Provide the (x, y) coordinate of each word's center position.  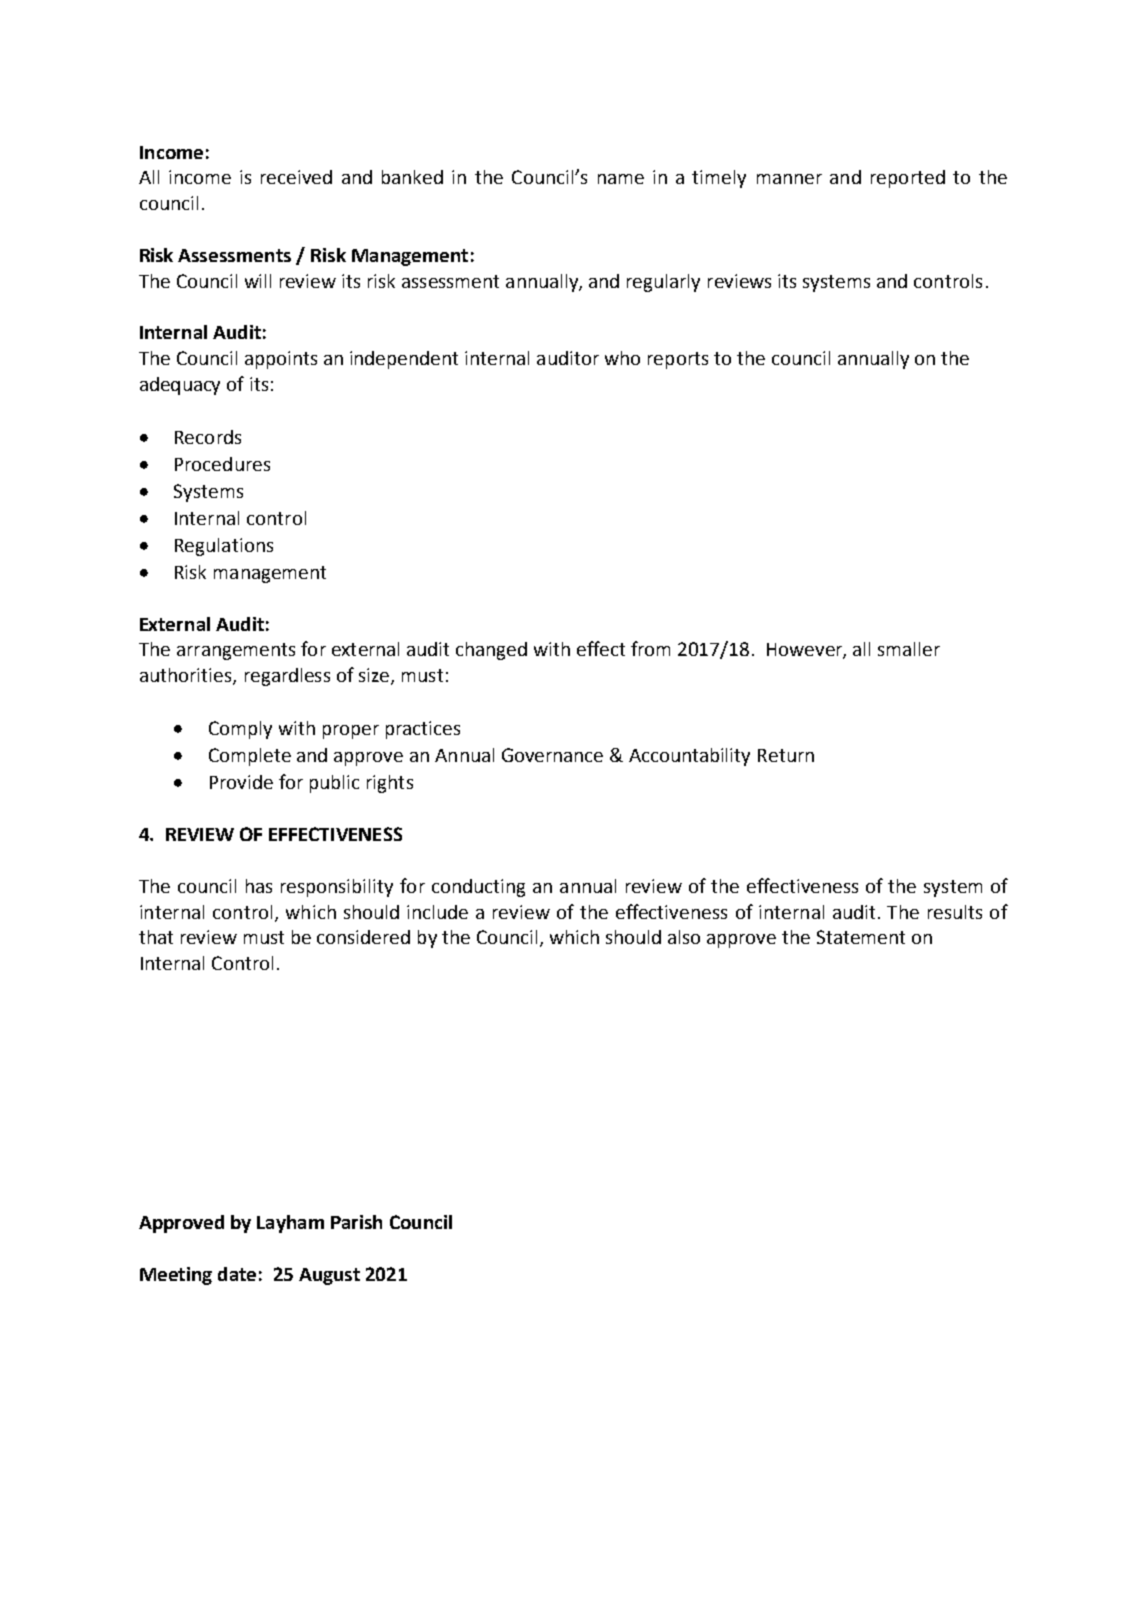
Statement (861, 937)
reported (908, 179)
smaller (909, 649)
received (296, 177)
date (237, 1274)
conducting (478, 888)
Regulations (224, 547)
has (259, 886)
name (621, 179)
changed (491, 651)
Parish (356, 1222)
